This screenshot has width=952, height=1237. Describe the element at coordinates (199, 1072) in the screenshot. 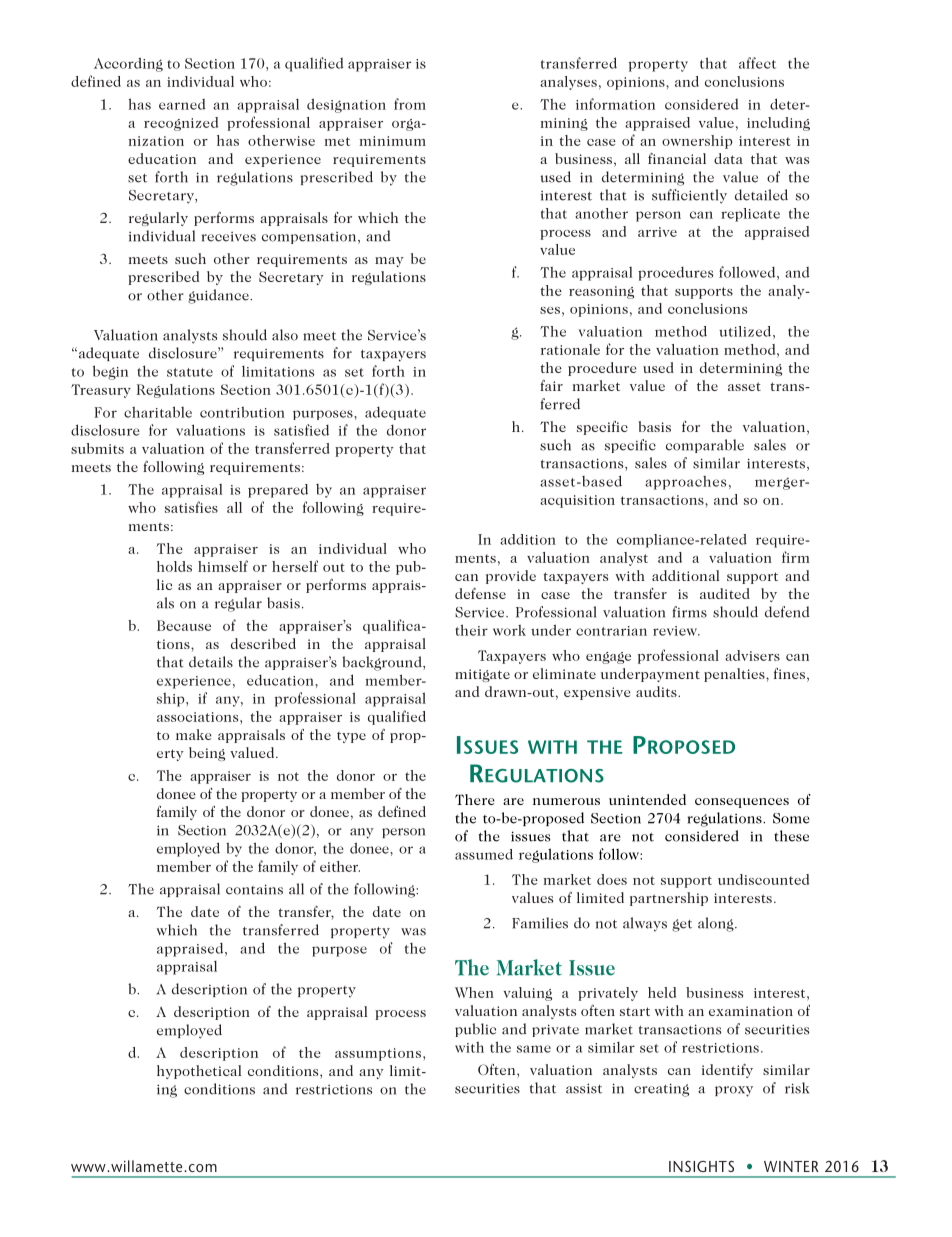

I see `hypothetical` at that location.
